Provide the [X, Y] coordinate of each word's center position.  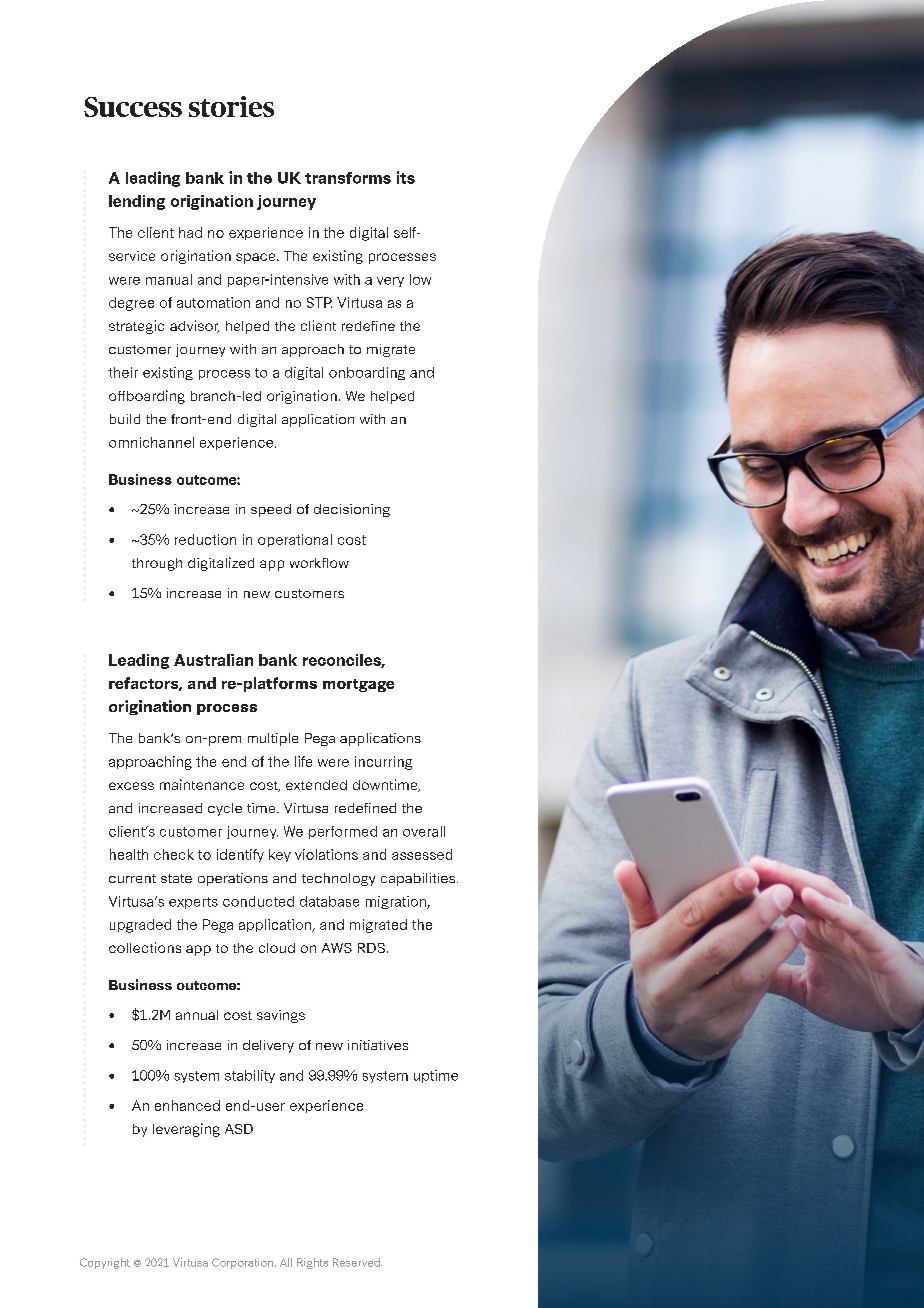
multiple [273, 739]
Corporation [242, 1263]
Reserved [357, 1262]
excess [131, 786]
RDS [371, 948]
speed [271, 510]
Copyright [105, 1263]
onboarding [367, 373]
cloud [277, 948]
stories [231, 106]
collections [145, 947]
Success [133, 107]
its [406, 177]
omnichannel [151, 442]
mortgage [358, 685]
